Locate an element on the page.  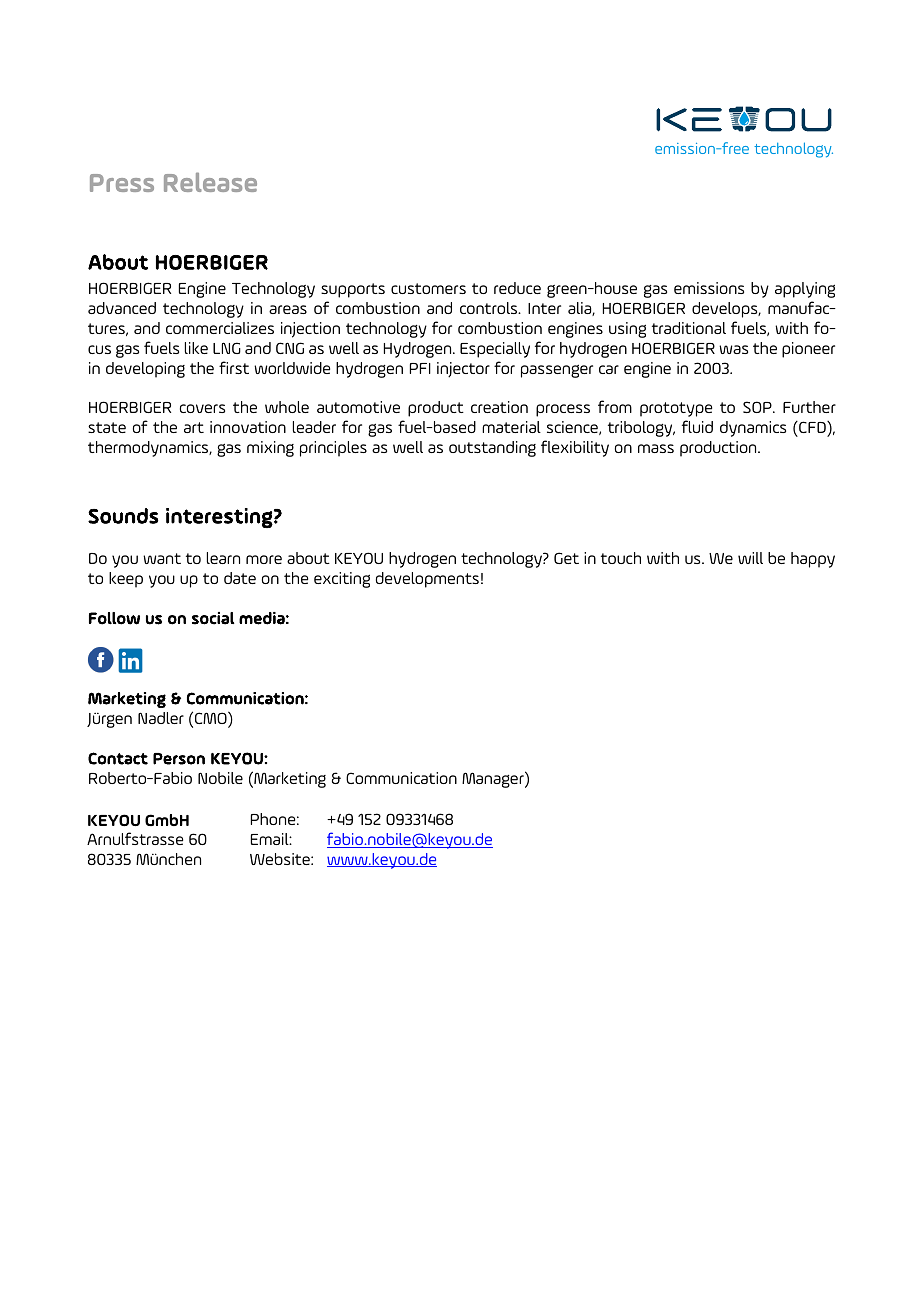
customers is located at coordinates (428, 288).
